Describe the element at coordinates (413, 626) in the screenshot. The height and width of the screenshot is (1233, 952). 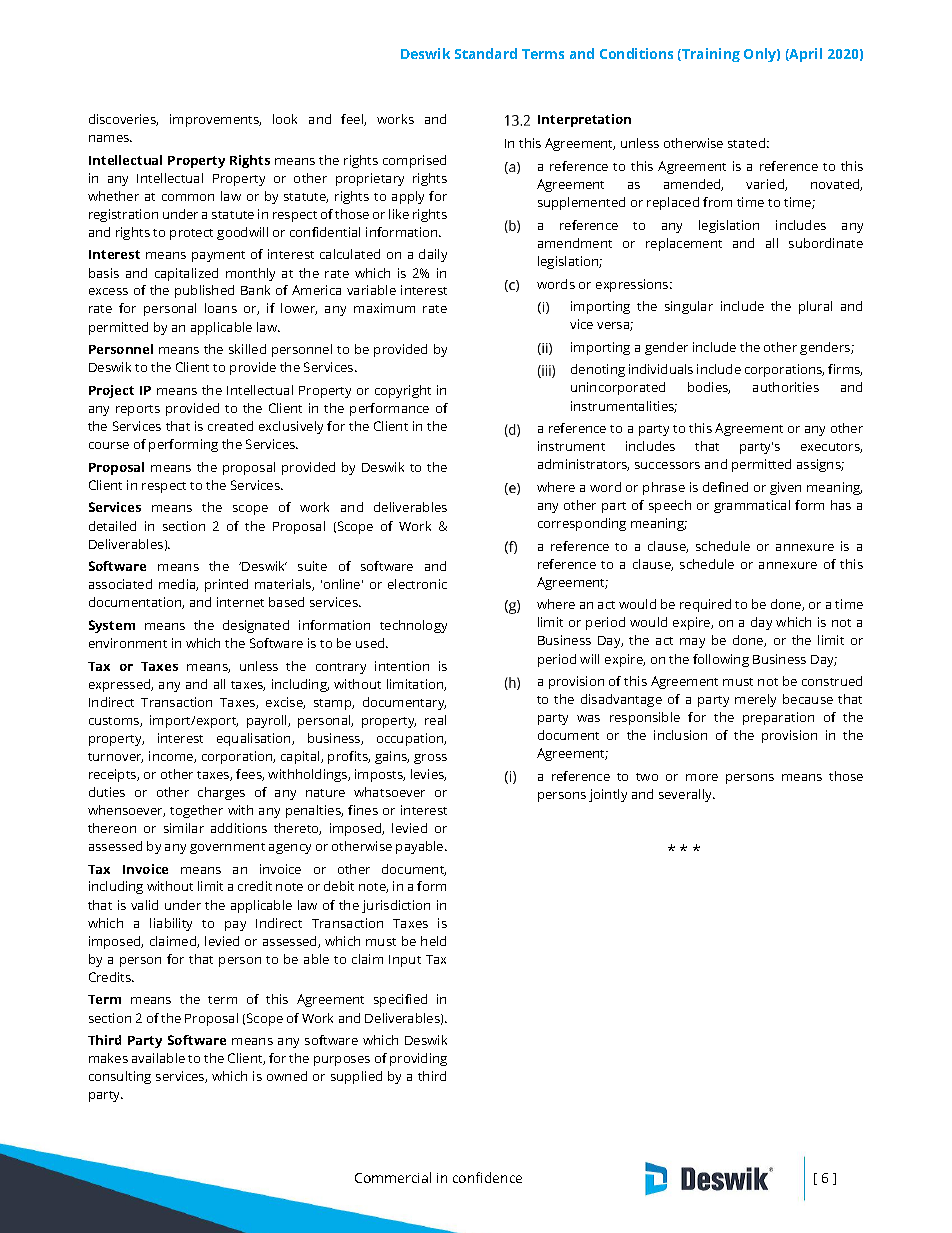
I see `technology` at that location.
